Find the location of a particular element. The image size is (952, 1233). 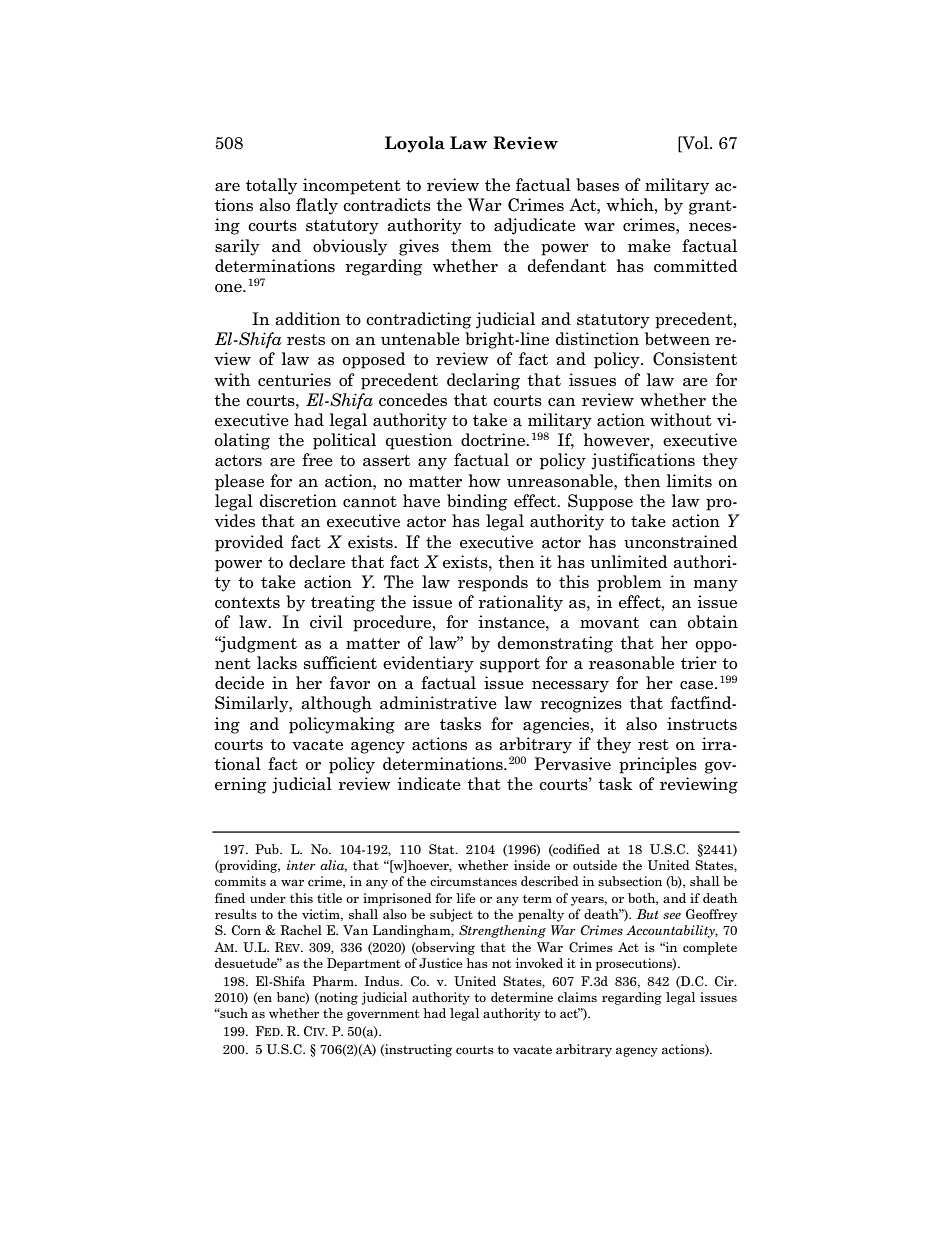

totally is located at coordinates (271, 186).
